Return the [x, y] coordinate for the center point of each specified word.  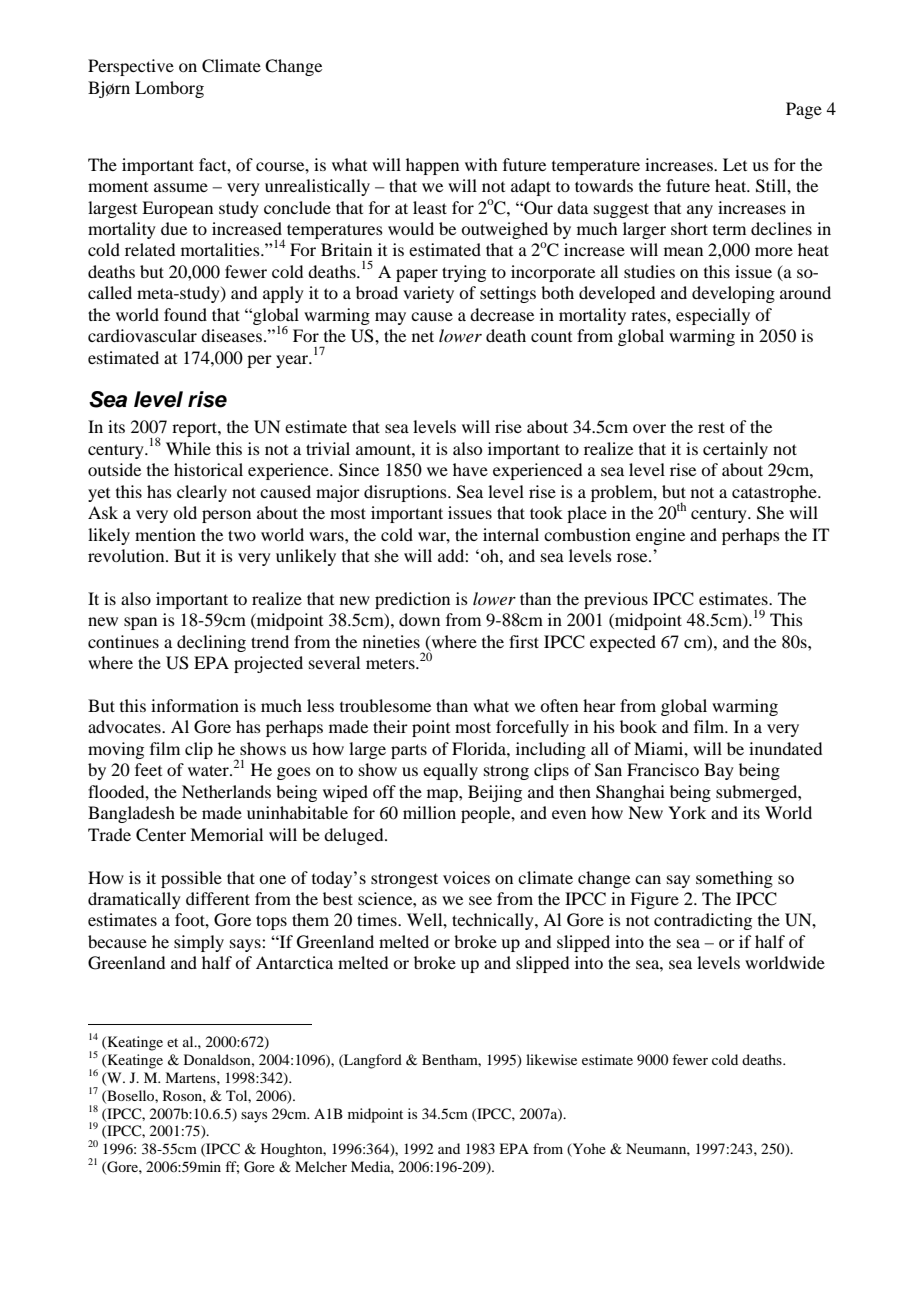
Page [804, 110]
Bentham [451, 1060]
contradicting [703, 921]
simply [199, 943]
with [481, 164]
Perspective [131, 67]
